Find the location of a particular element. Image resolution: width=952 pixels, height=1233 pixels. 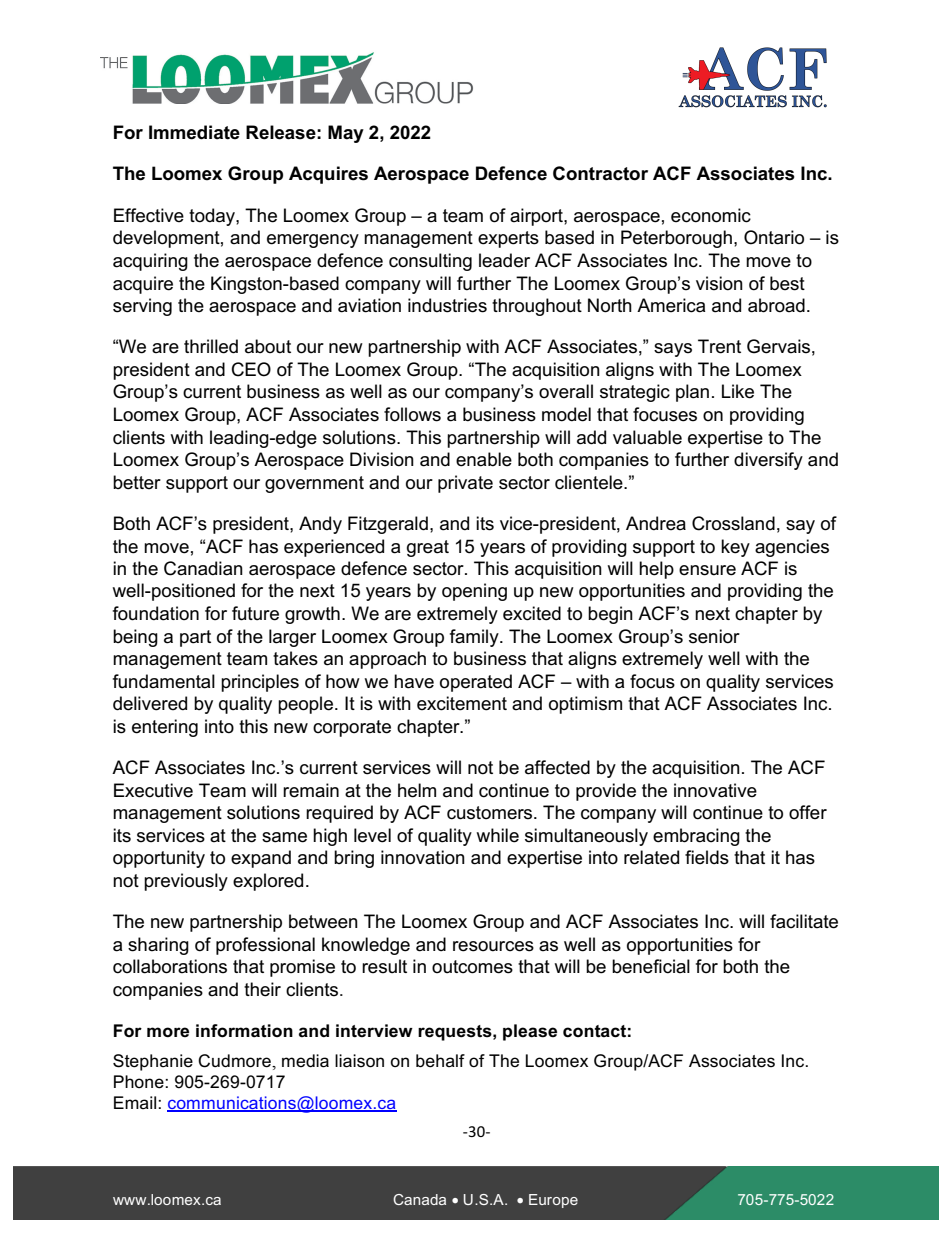

key is located at coordinates (735, 548).
